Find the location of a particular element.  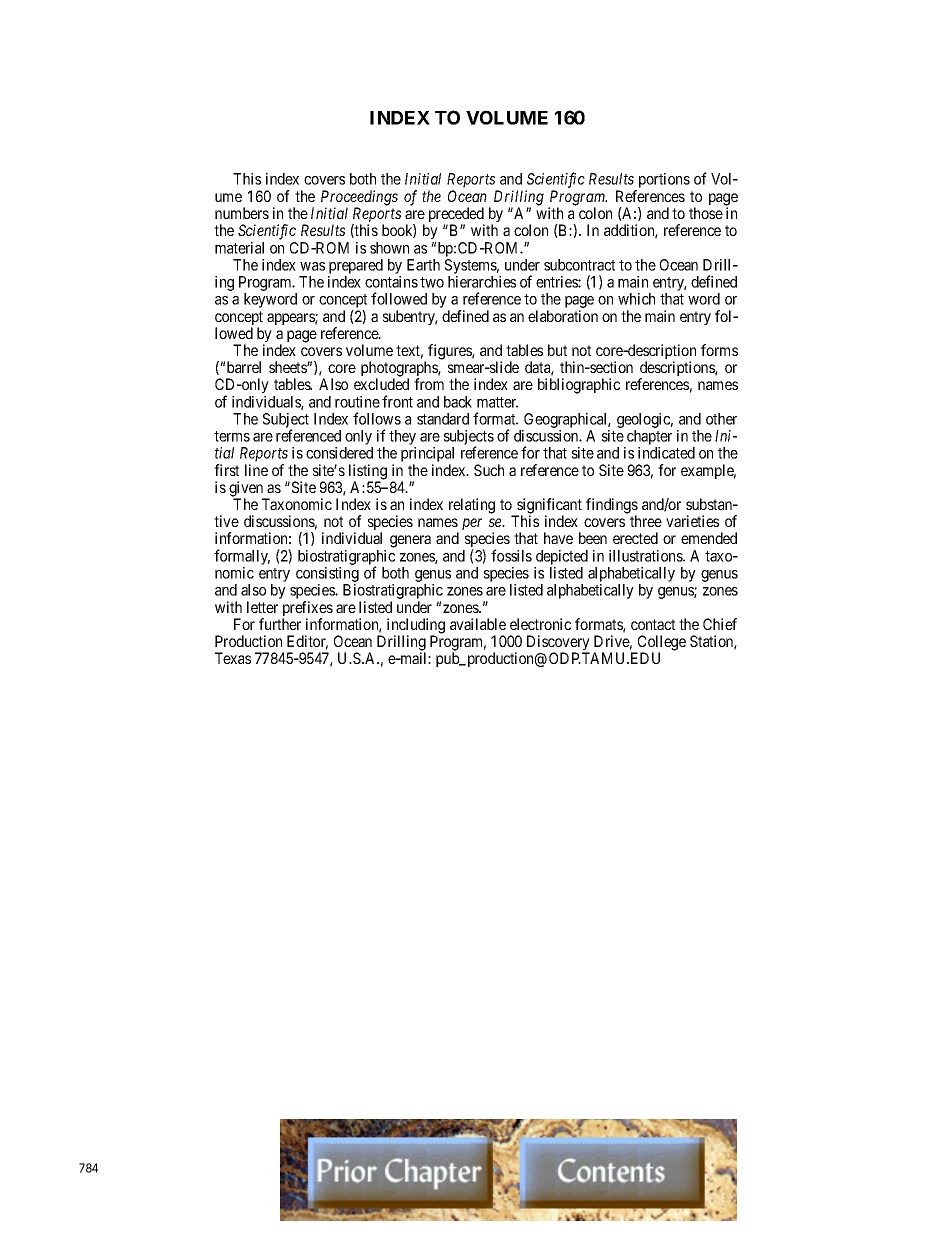

terms is located at coordinates (232, 436).
